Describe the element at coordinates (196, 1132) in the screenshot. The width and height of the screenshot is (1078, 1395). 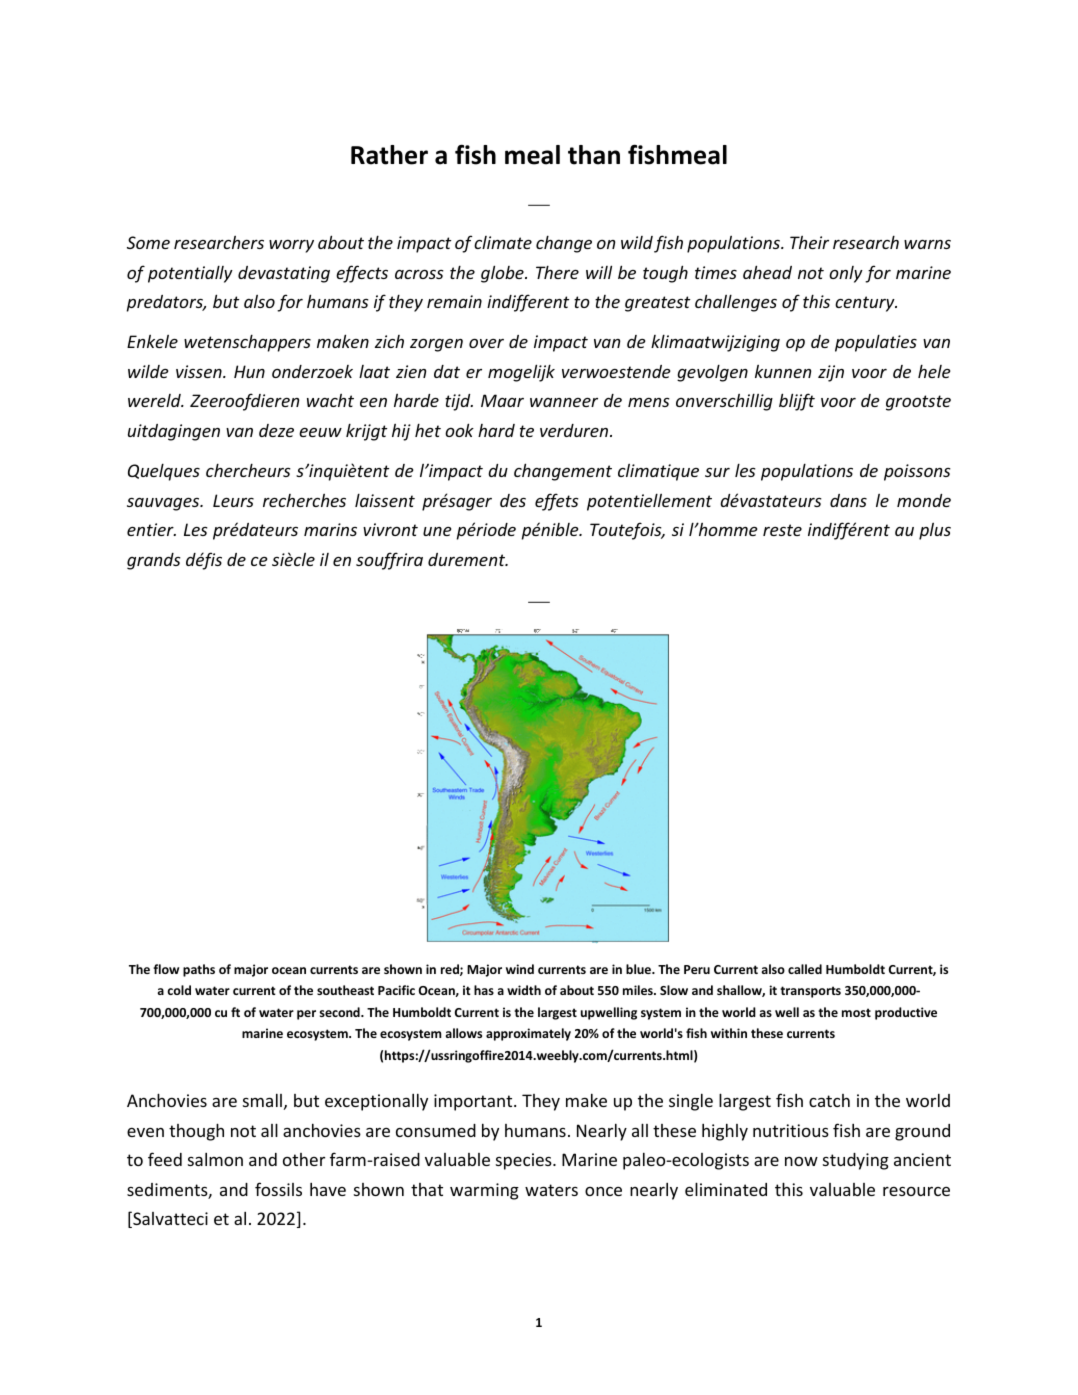
I see `though` at that location.
